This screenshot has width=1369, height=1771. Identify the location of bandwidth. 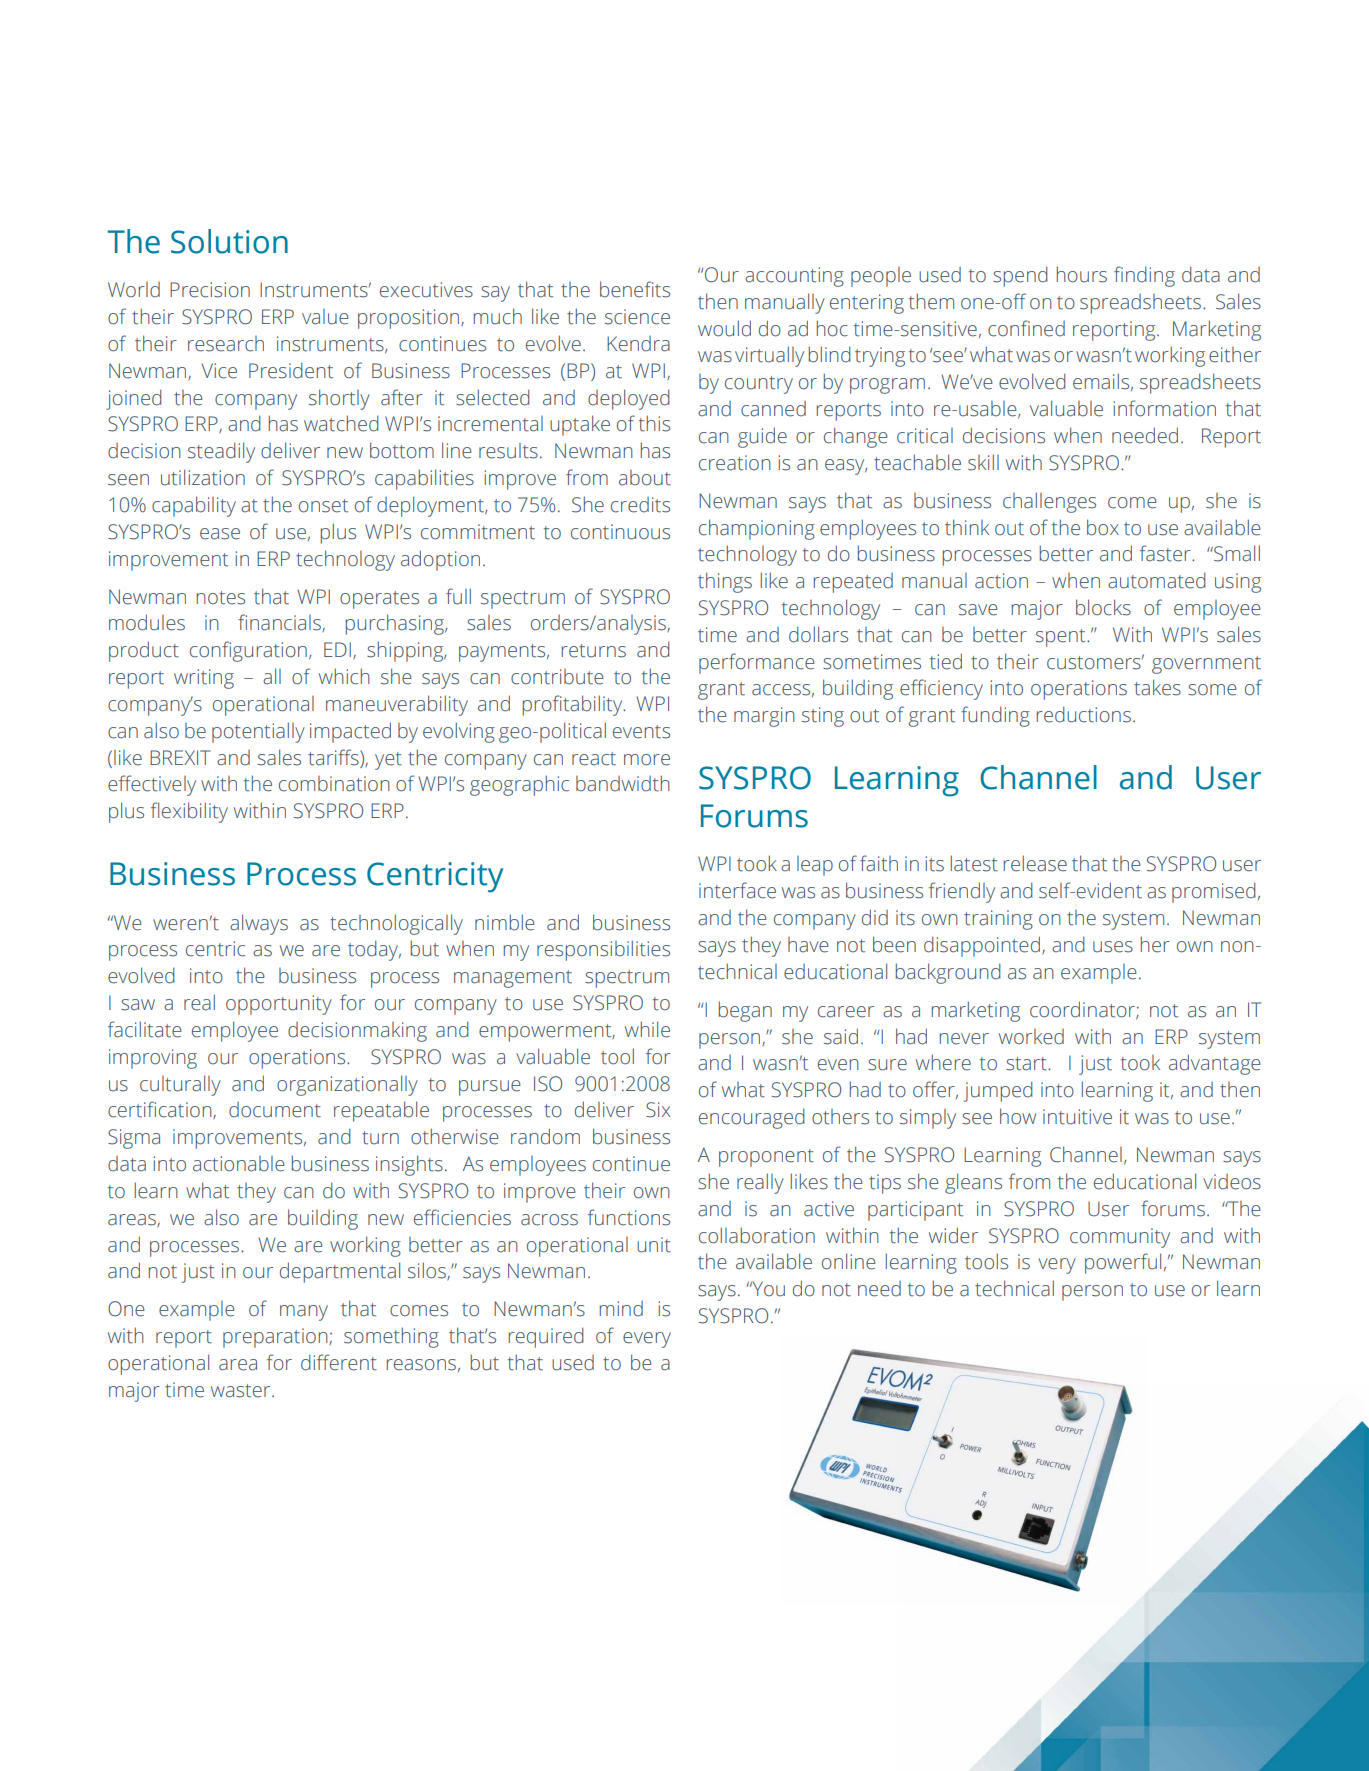
(623, 783).
